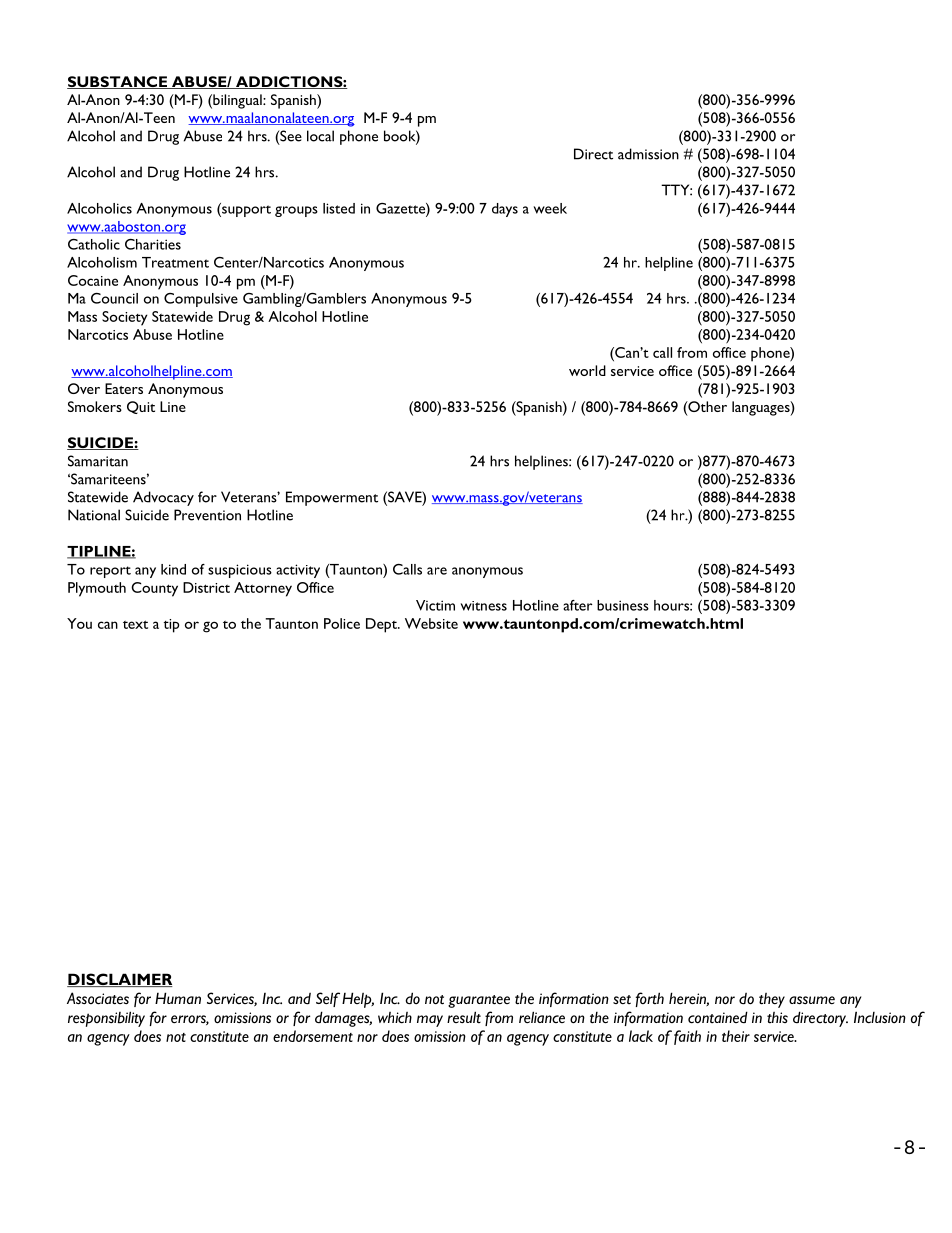  I want to click on admission, so click(648, 154).
